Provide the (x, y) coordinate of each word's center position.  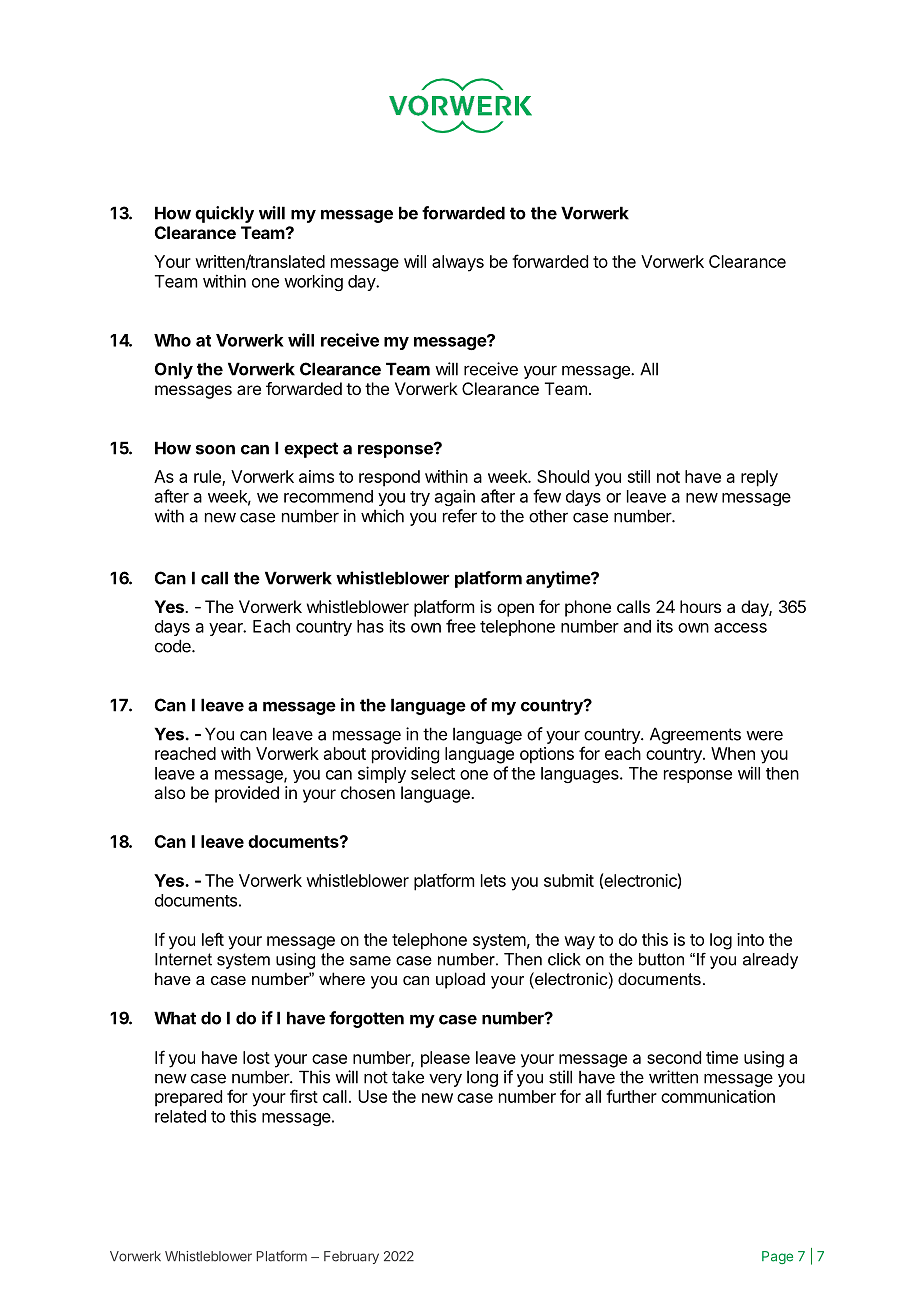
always (458, 263)
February (351, 1257)
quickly (224, 214)
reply (759, 478)
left (213, 939)
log (721, 941)
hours (700, 606)
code (174, 646)
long (482, 1079)
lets (493, 880)
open (515, 610)
